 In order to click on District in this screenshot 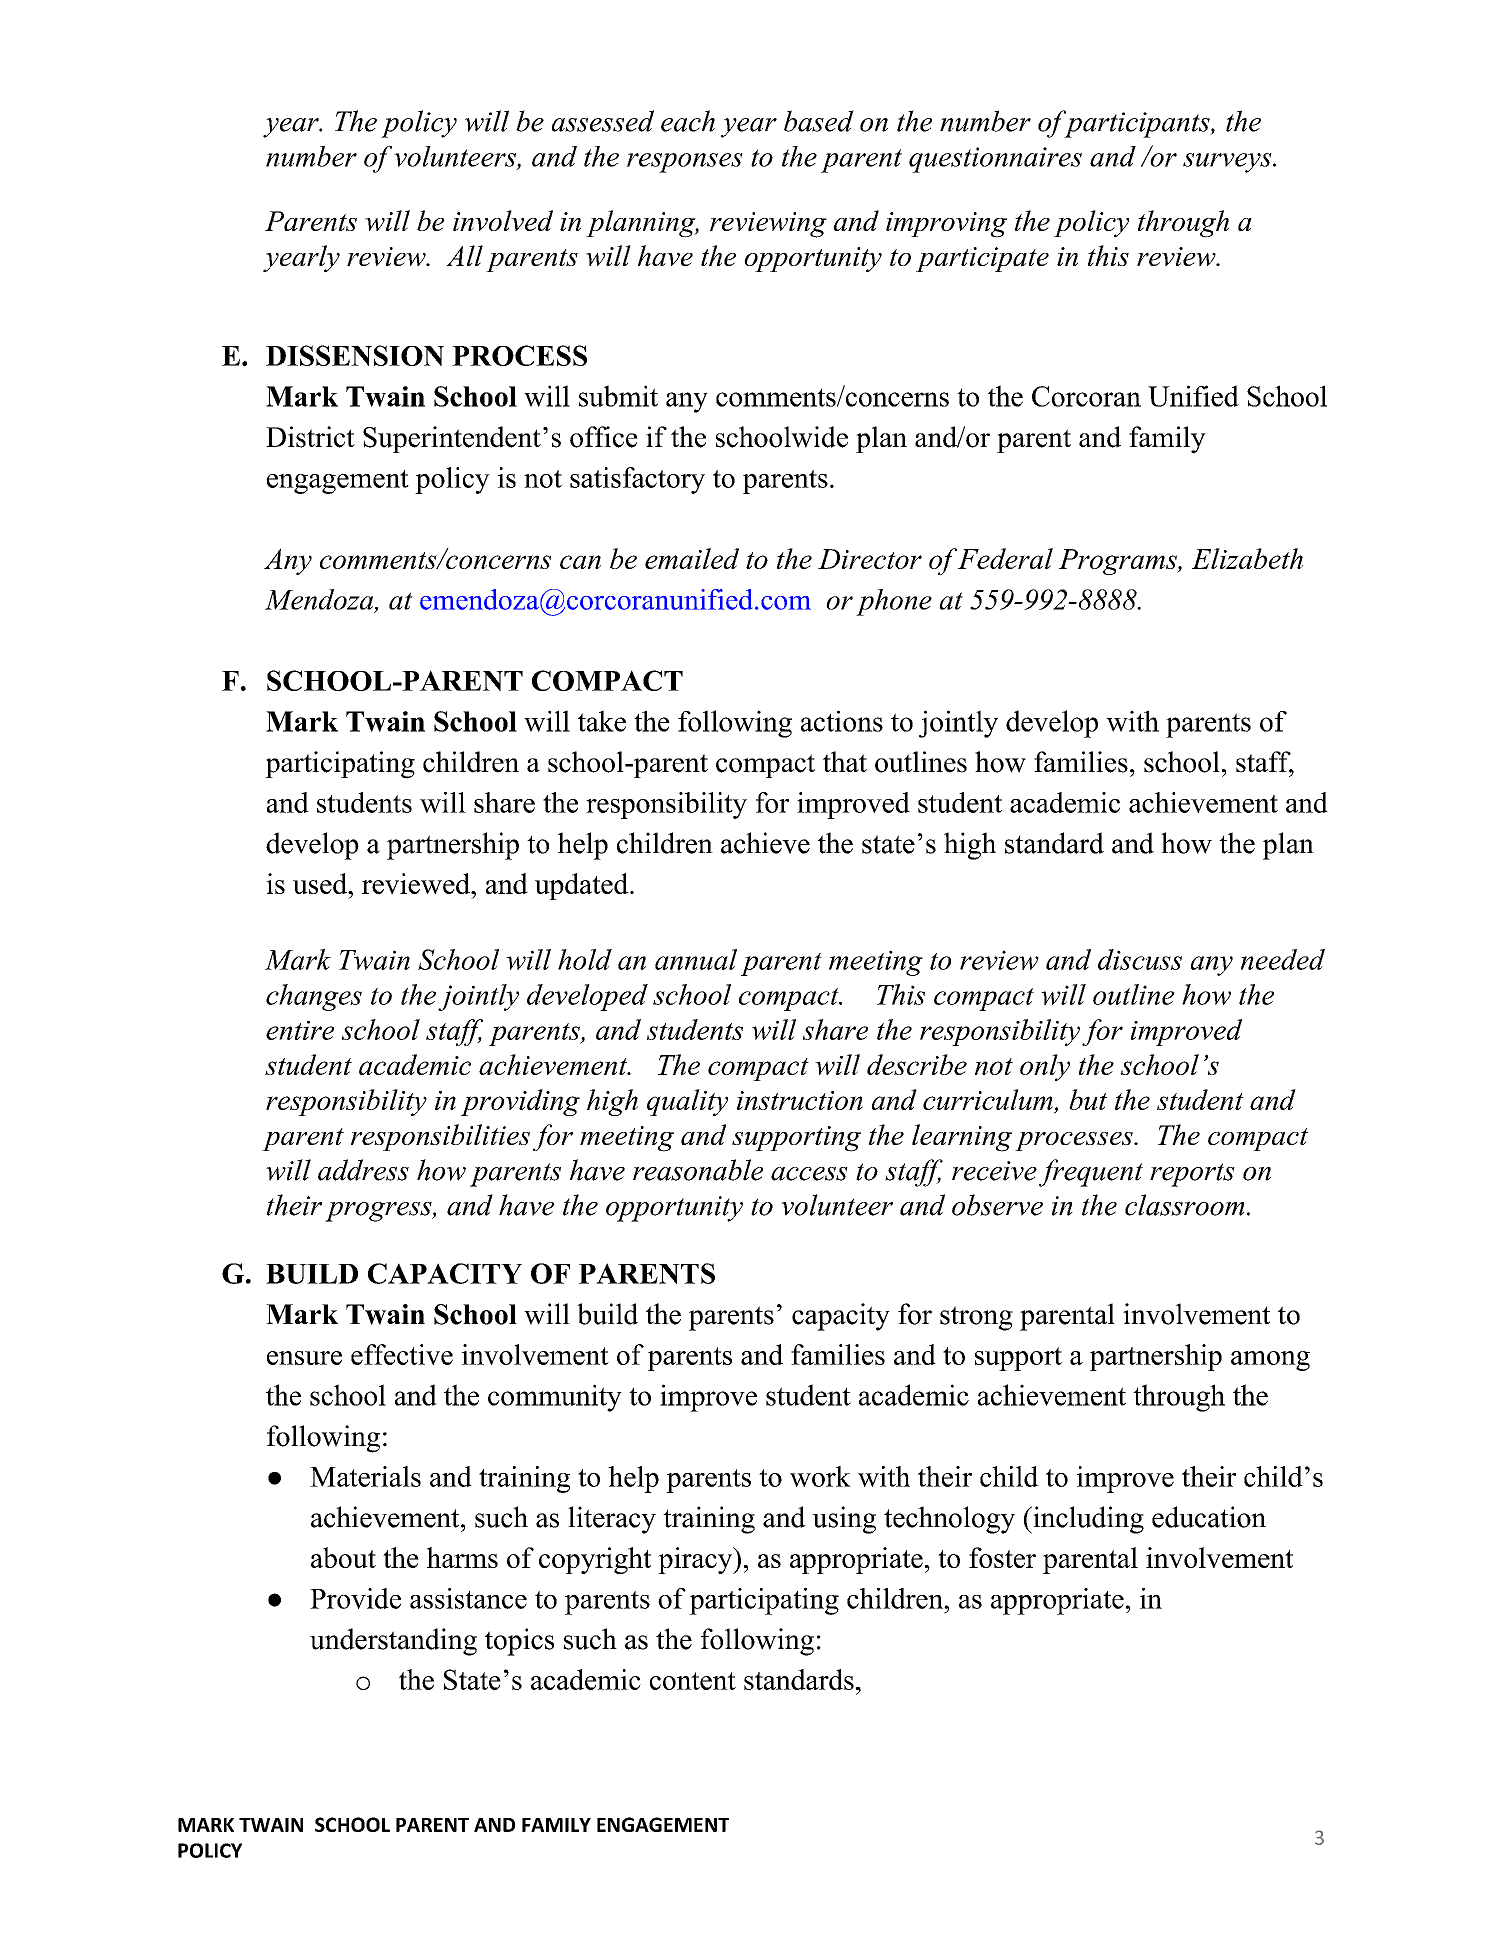, I will do `click(310, 437)`.
